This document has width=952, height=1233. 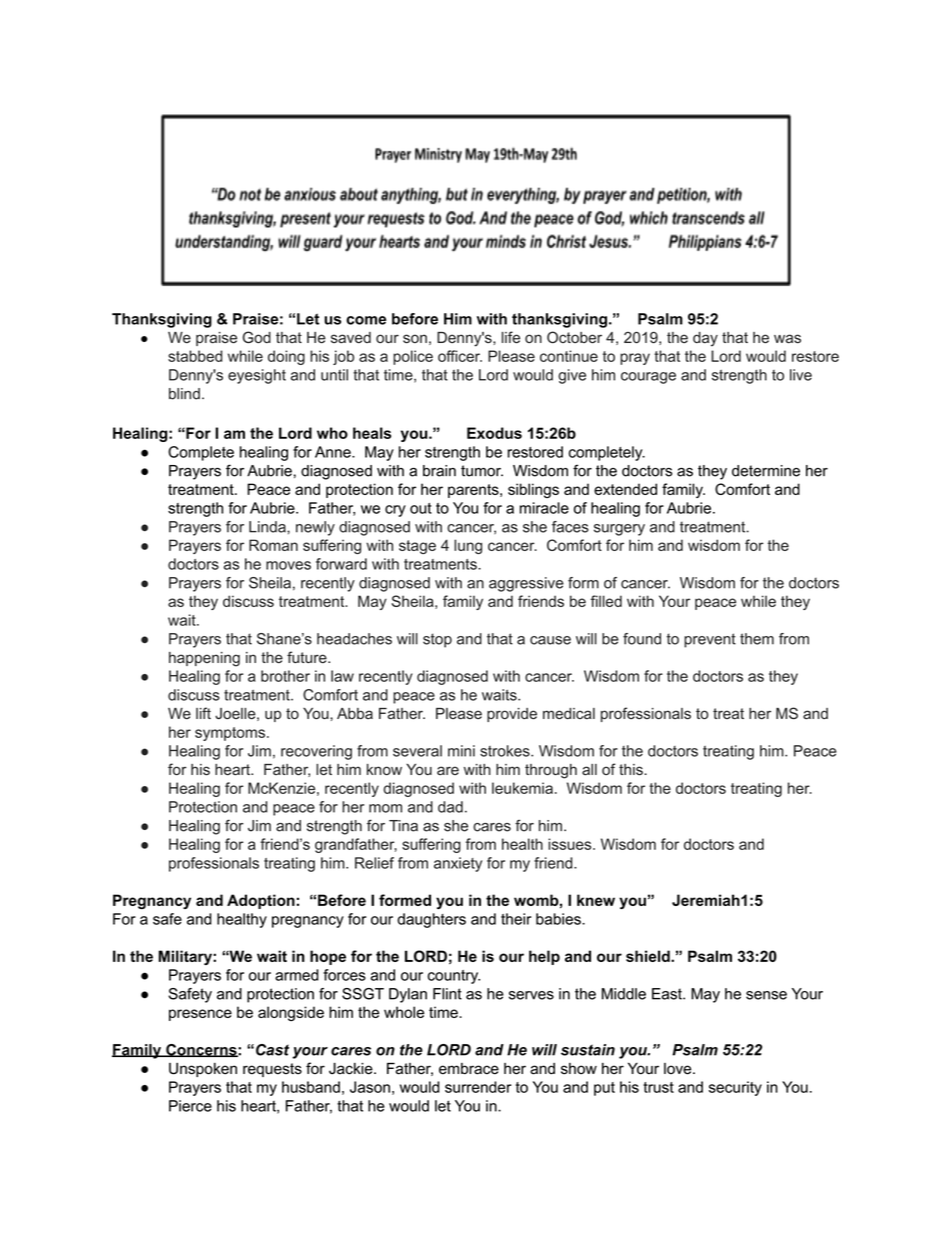 I want to click on requests, so click(x=272, y=1070).
